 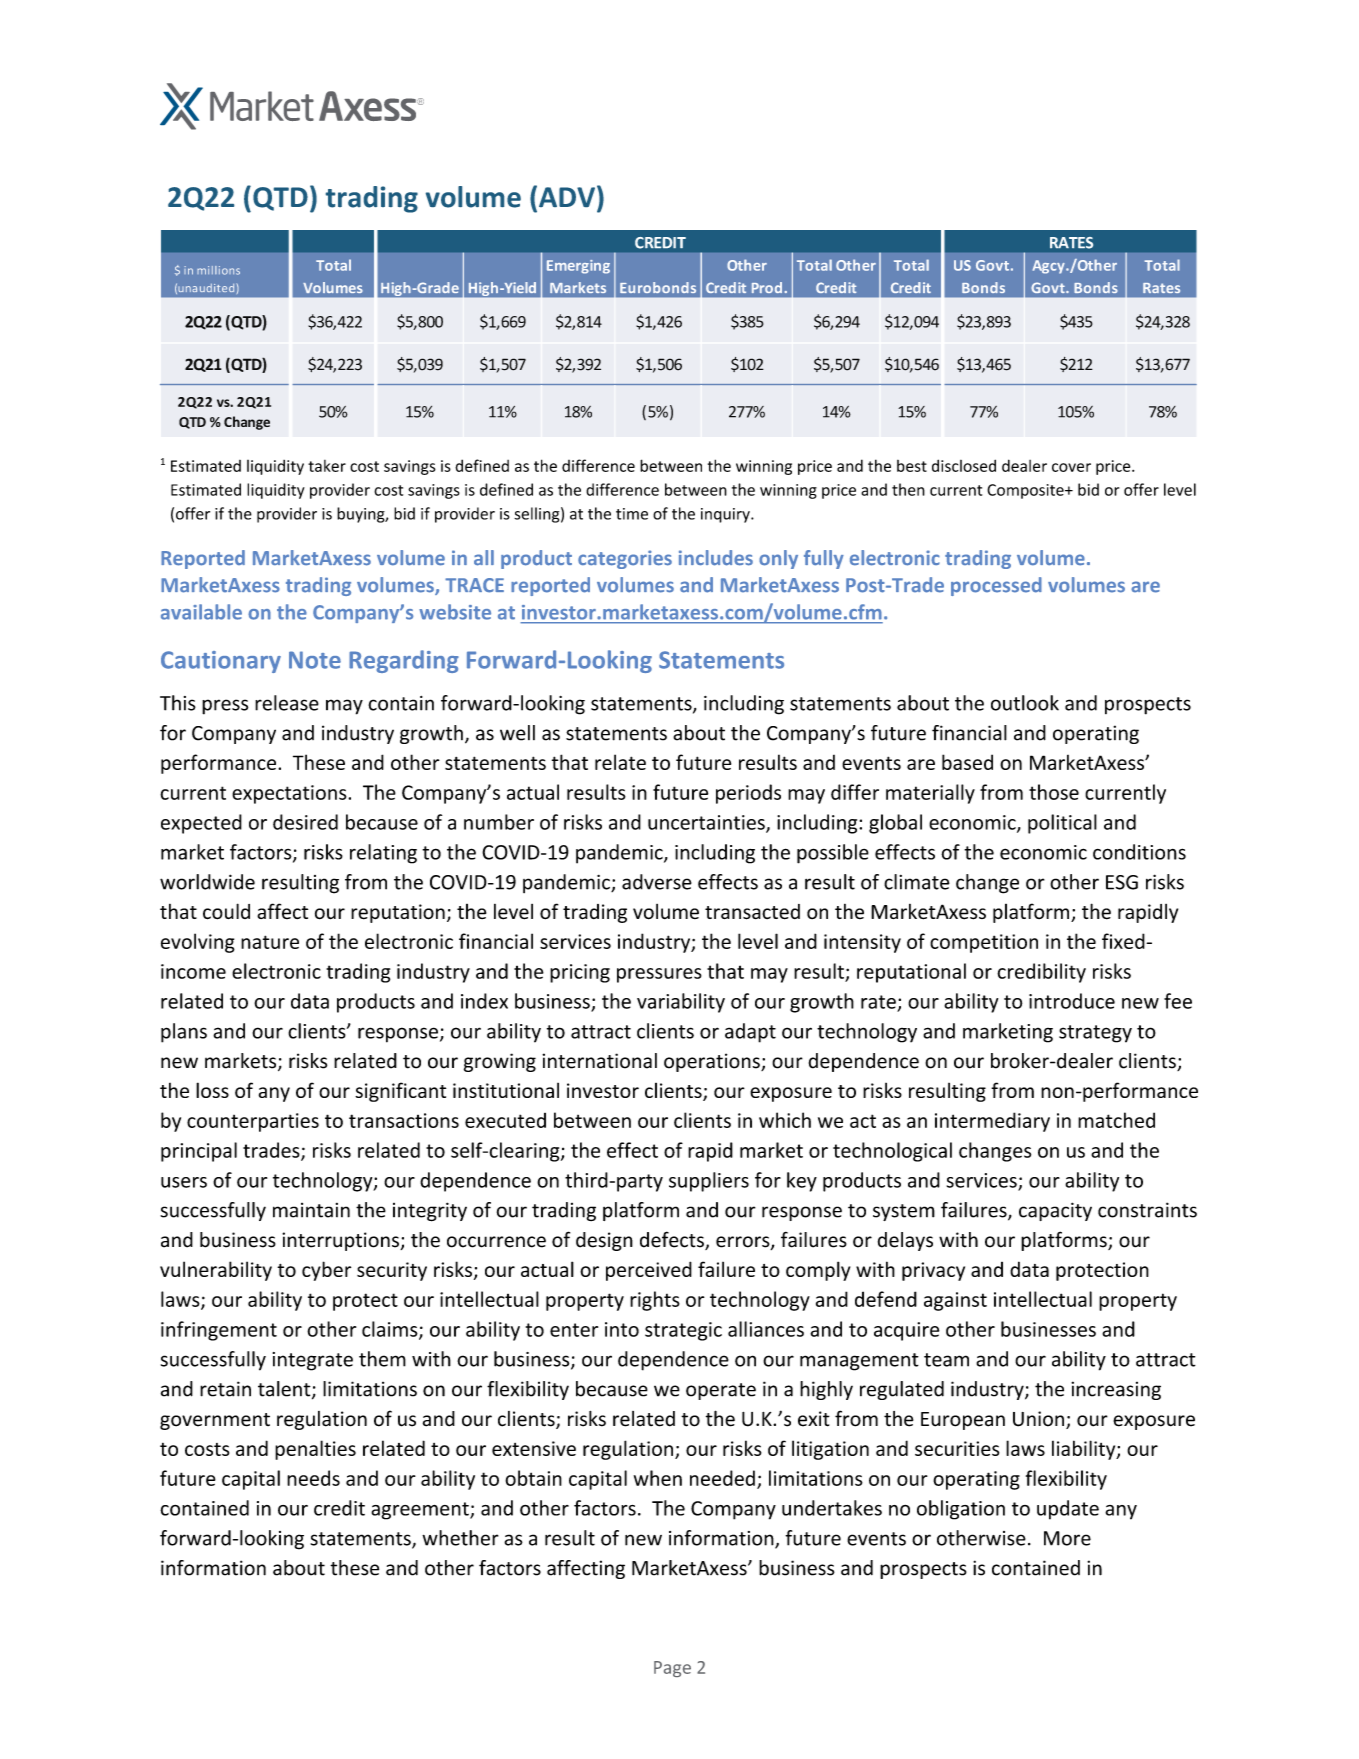 I want to click on nature, so click(x=270, y=942).
